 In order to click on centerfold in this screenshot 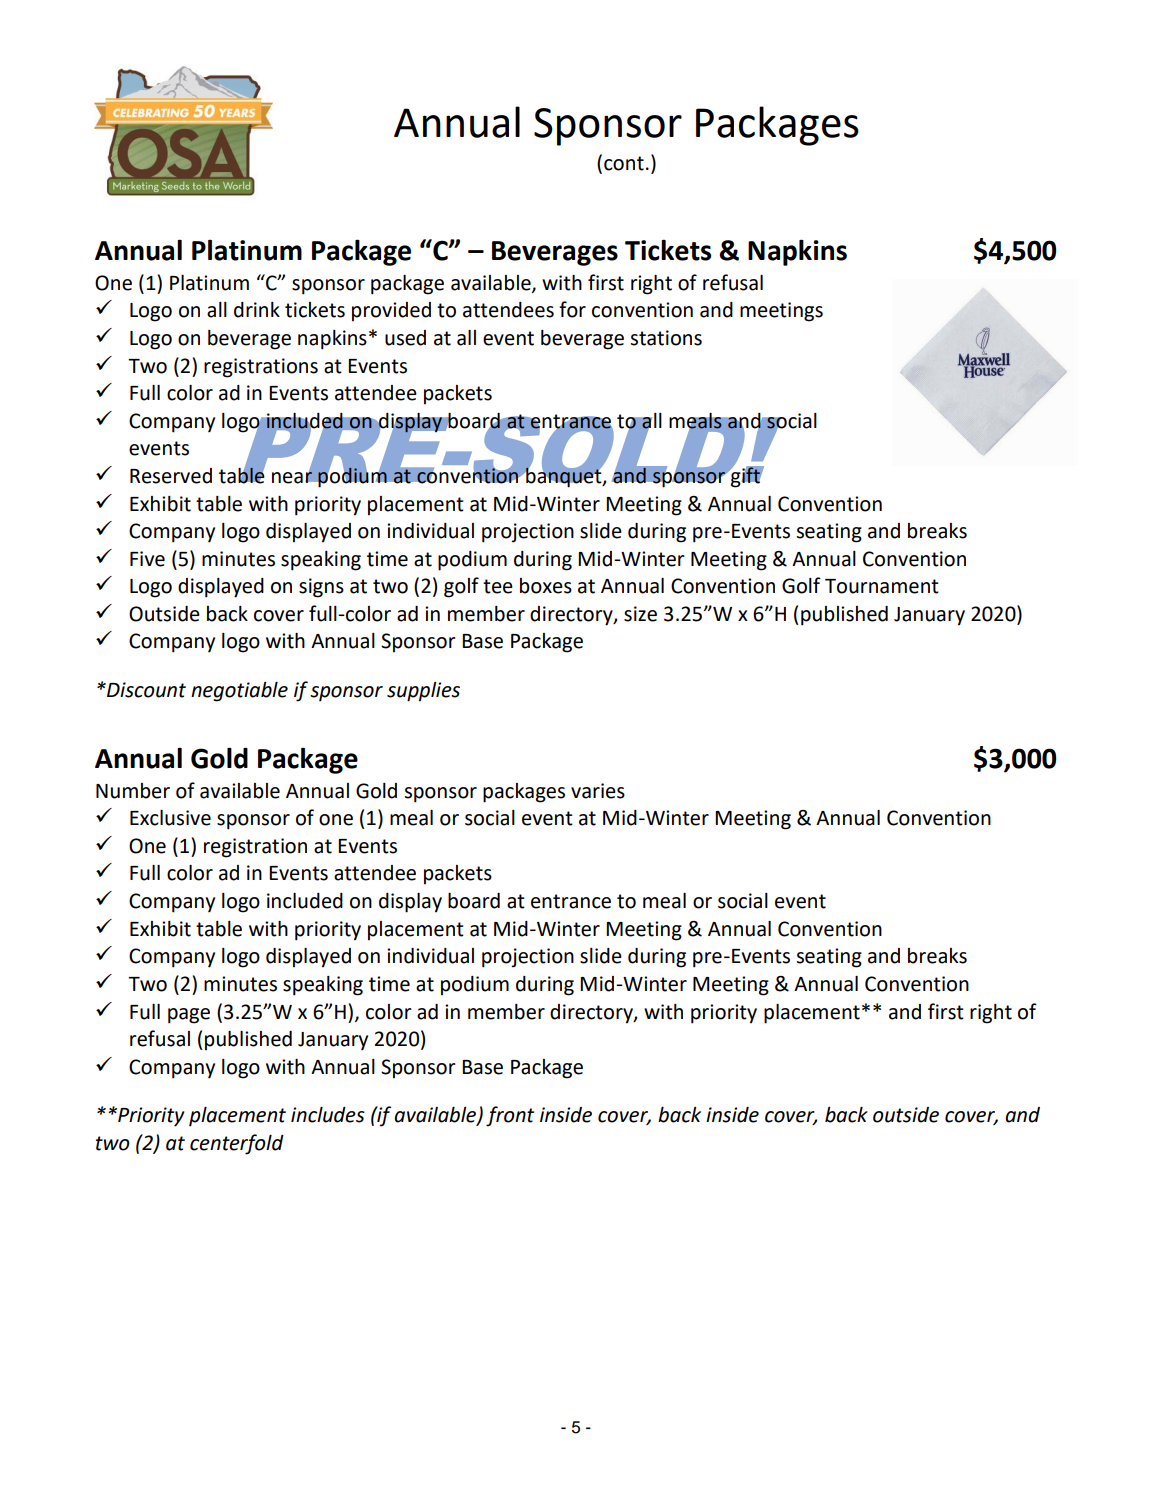, I will do `click(237, 1144)`.
